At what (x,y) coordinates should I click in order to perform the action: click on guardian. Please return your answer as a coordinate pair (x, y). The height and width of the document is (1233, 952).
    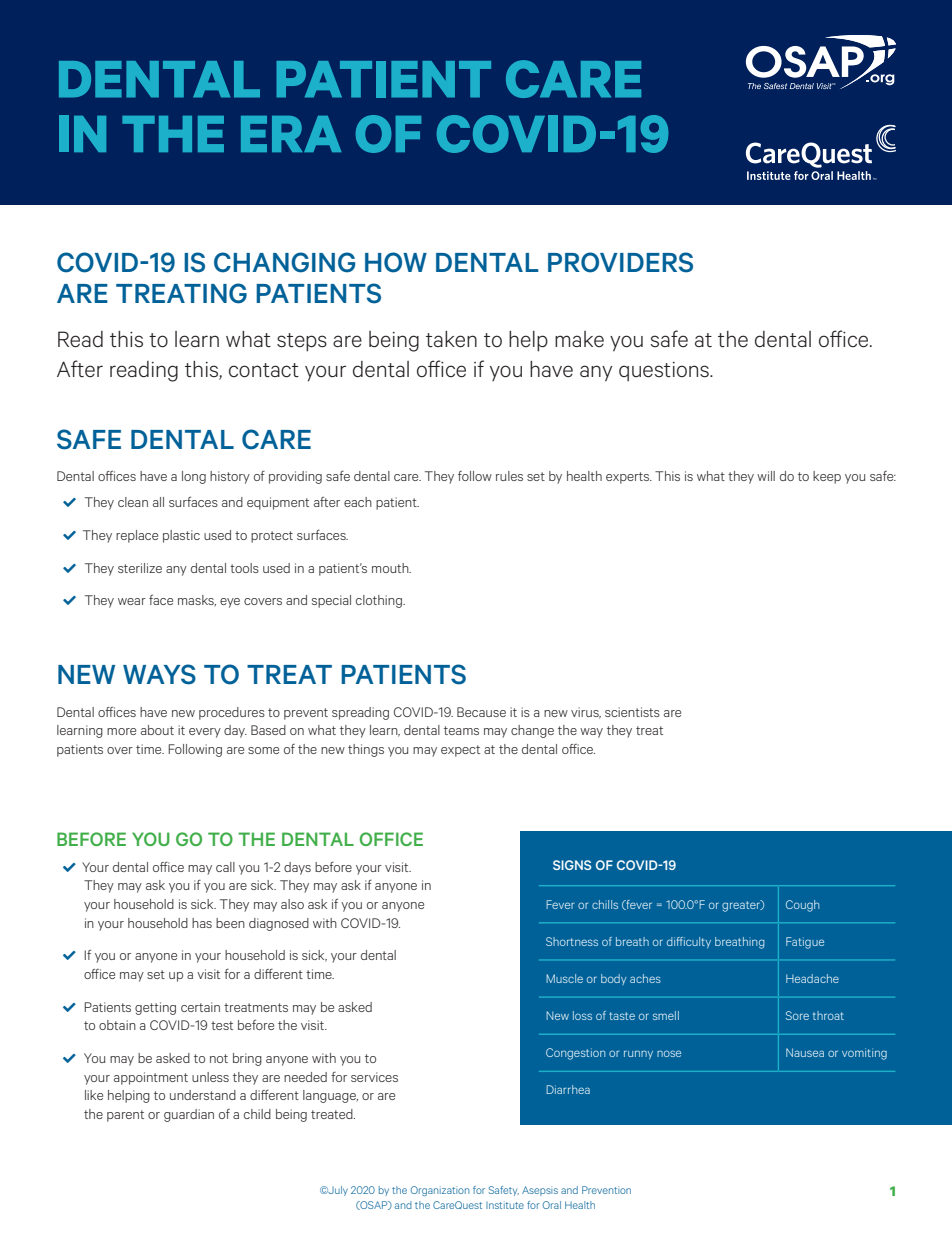
    Looking at the image, I should click on (189, 1115).
